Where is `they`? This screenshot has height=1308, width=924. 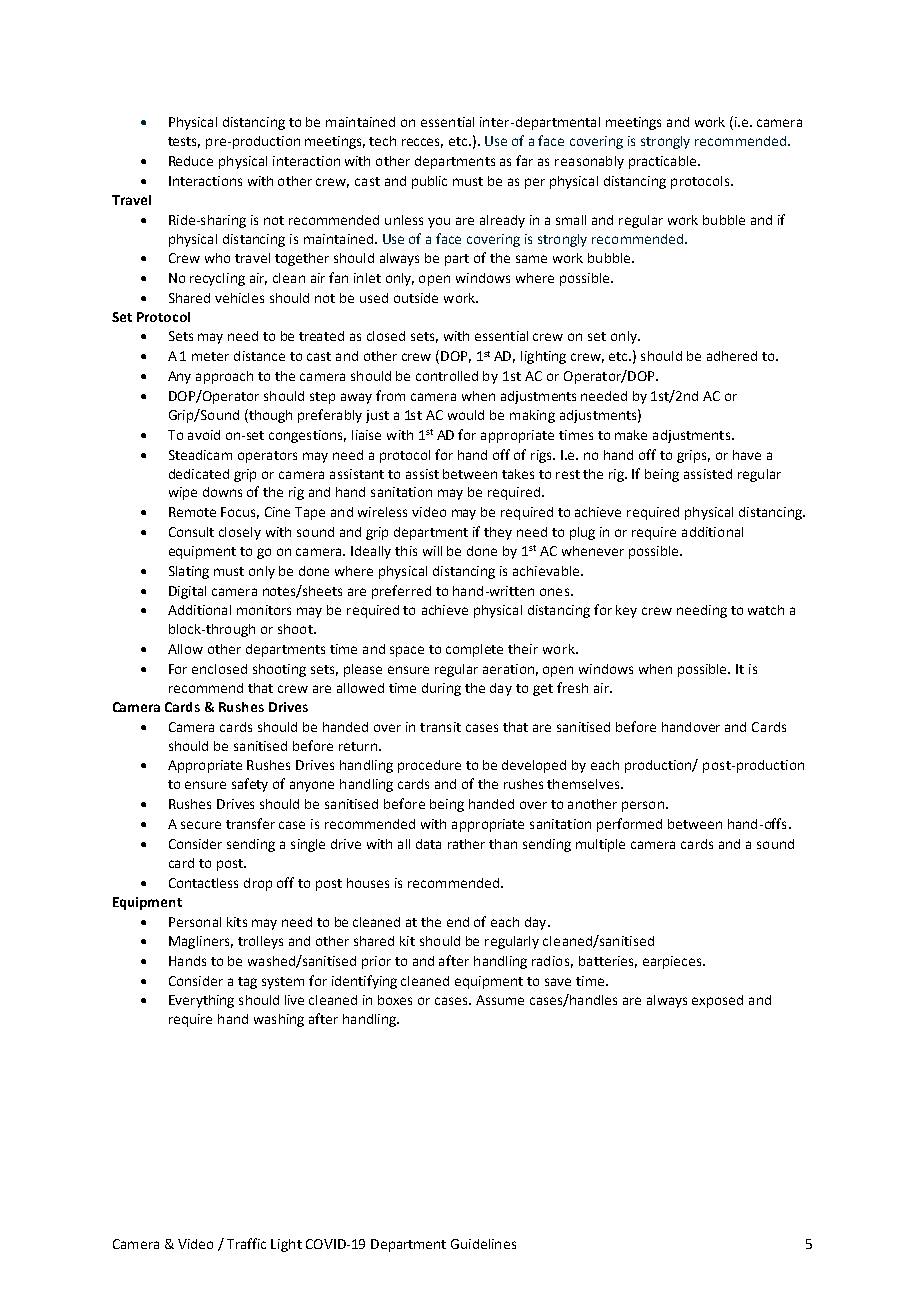 they is located at coordinates (498, 533).
